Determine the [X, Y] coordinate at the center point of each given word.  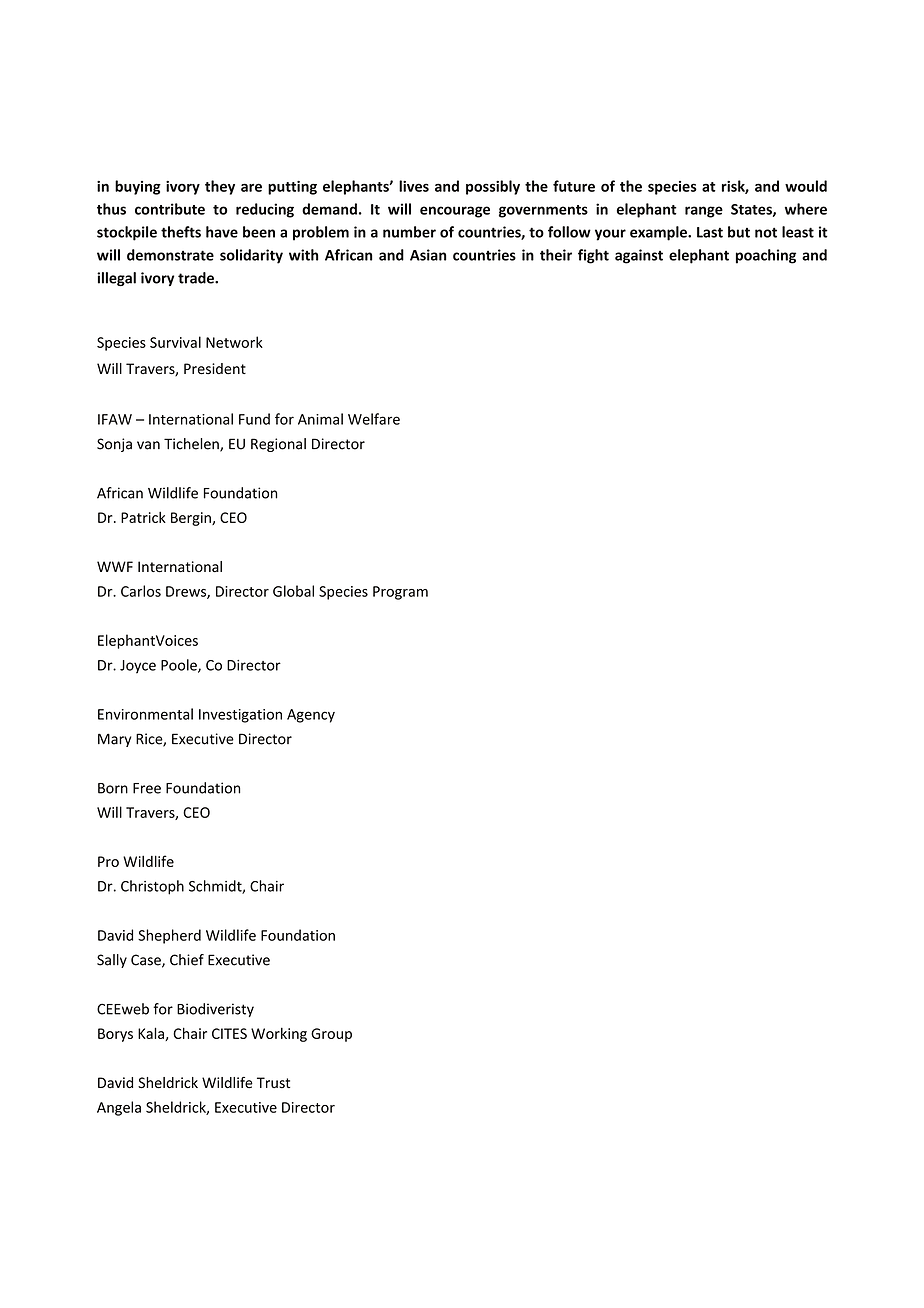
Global [293, 591]
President [215, 369]
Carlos [141, 591]
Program [400, 593]
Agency [311, 716]
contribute [170, 209]
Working [279, 1034]
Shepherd [169, 936]
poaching [766, 256]
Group [331, 1035]
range [704, 212]
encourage [455, 212]
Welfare [374, 419]
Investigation [240, 716]
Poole [180, 666]
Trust [273, 1082]
